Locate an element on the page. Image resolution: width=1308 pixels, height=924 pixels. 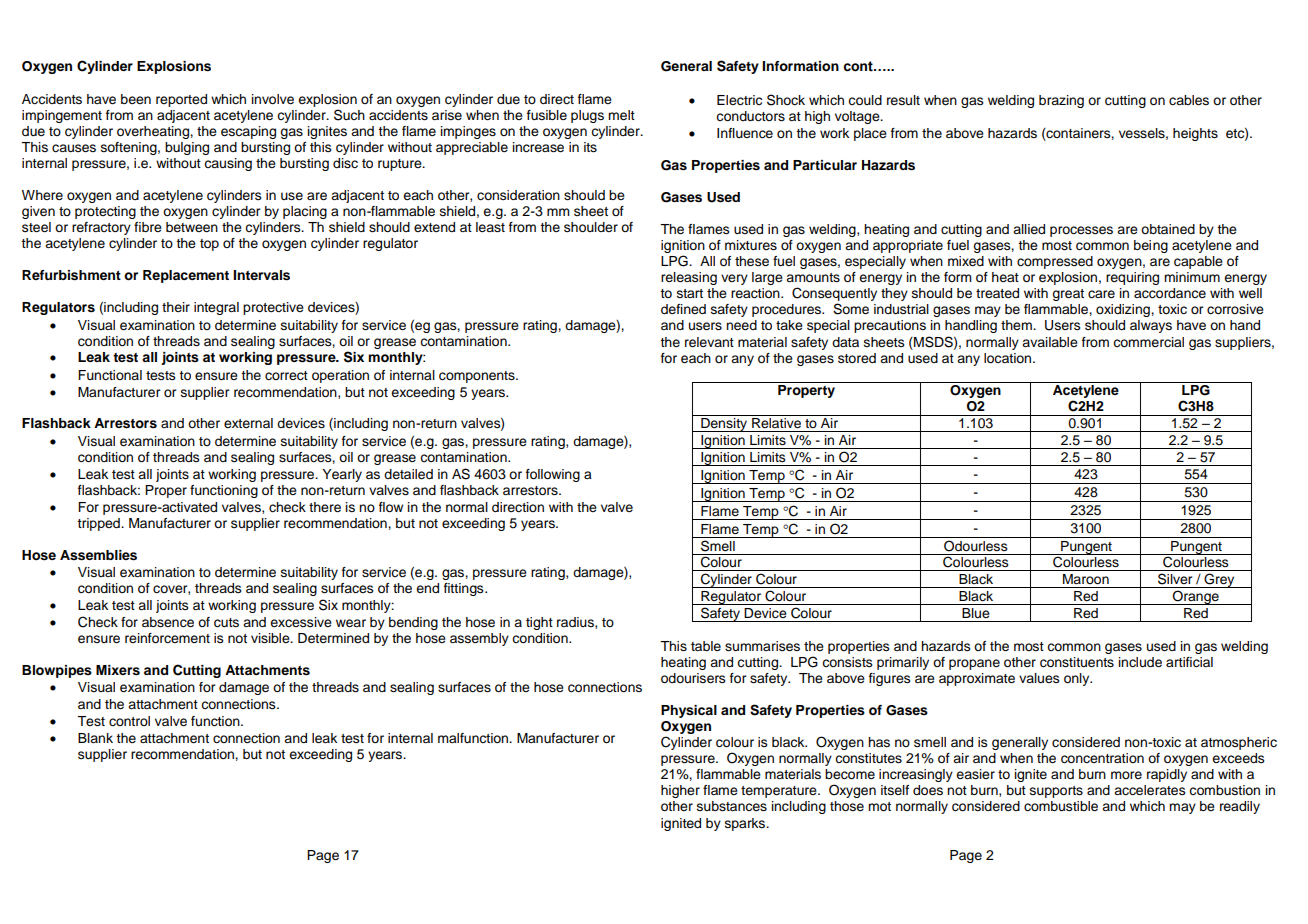
reported is located at coordinates (181, 100).
